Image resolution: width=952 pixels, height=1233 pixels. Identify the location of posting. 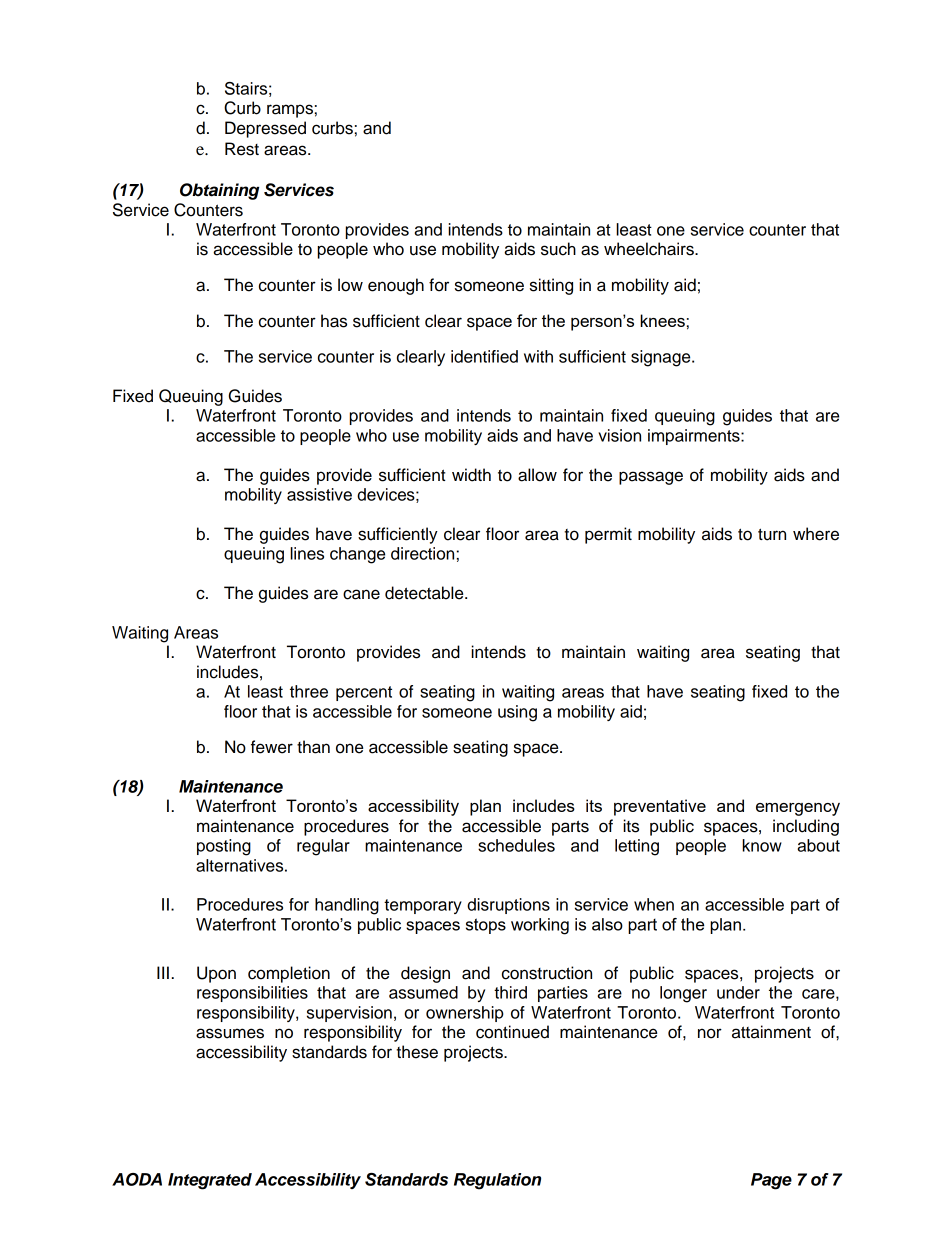
(224, 847).
